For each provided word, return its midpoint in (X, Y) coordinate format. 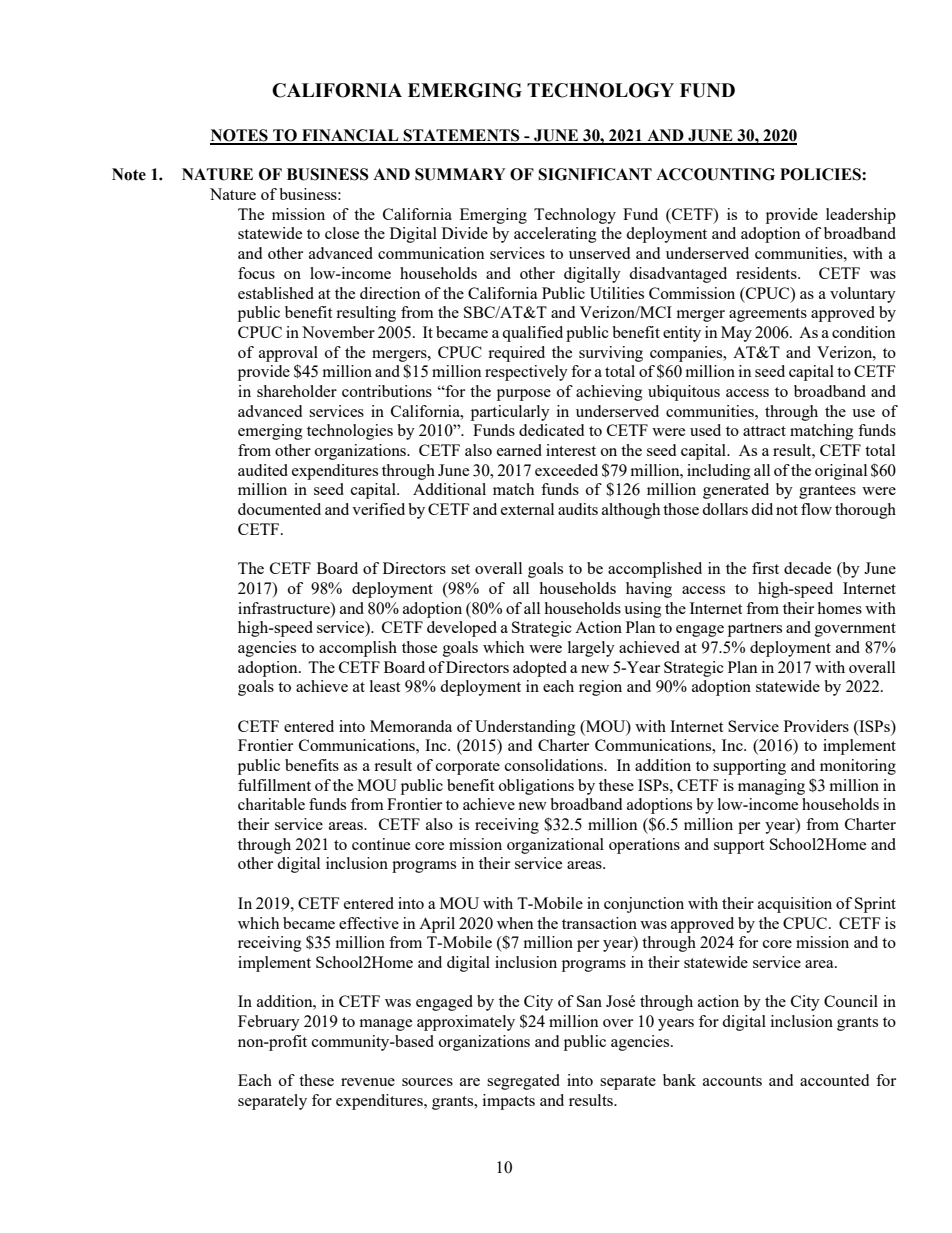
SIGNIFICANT (595, 174)
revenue (368, 1082)
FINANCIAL (350, 136)
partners (755, 630)
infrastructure (285, 608)
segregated (523, 1082)
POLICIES (821, 174)
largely (591, 649)
